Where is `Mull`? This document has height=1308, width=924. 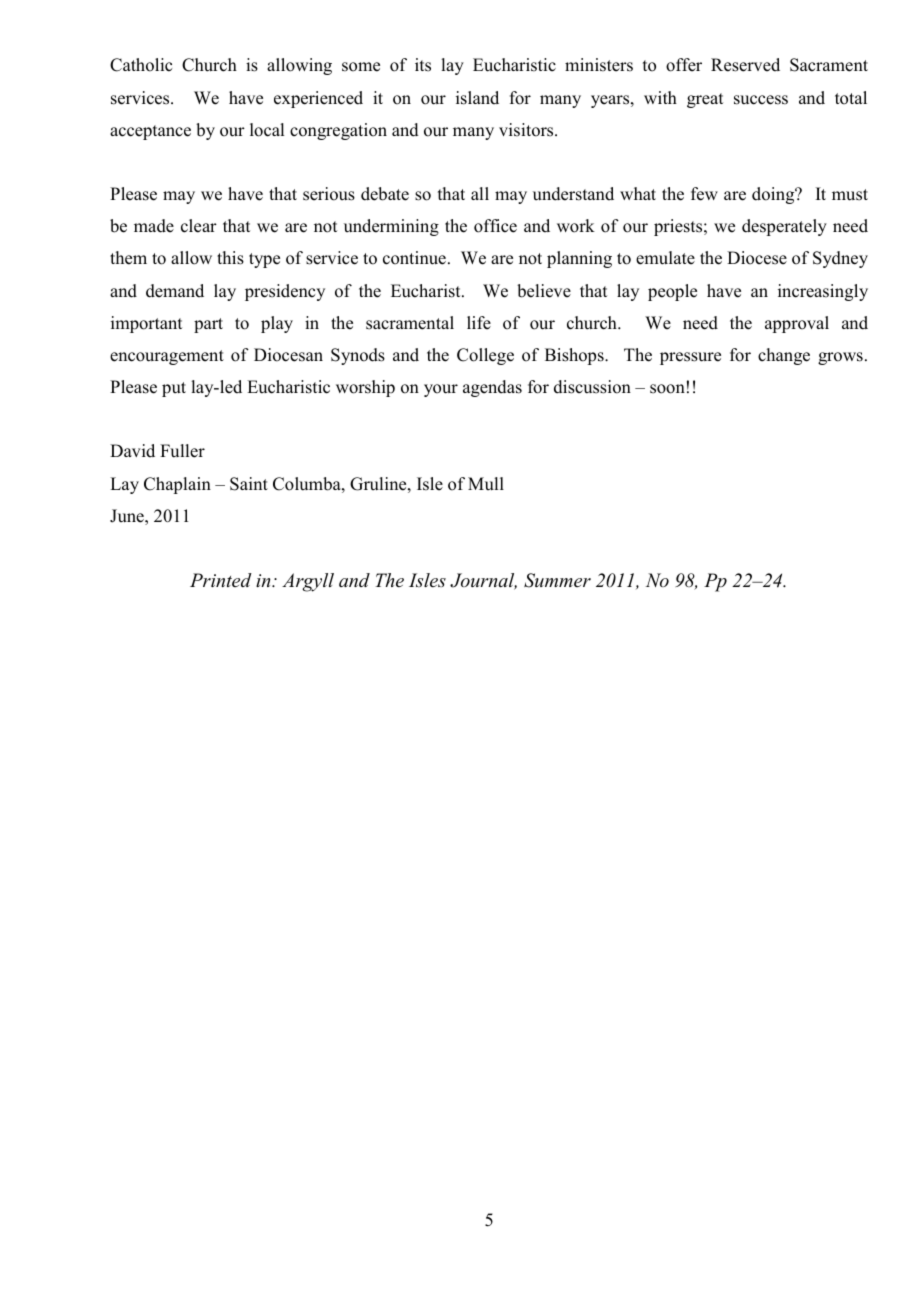
Mull is located at coordinates (486, 484).
